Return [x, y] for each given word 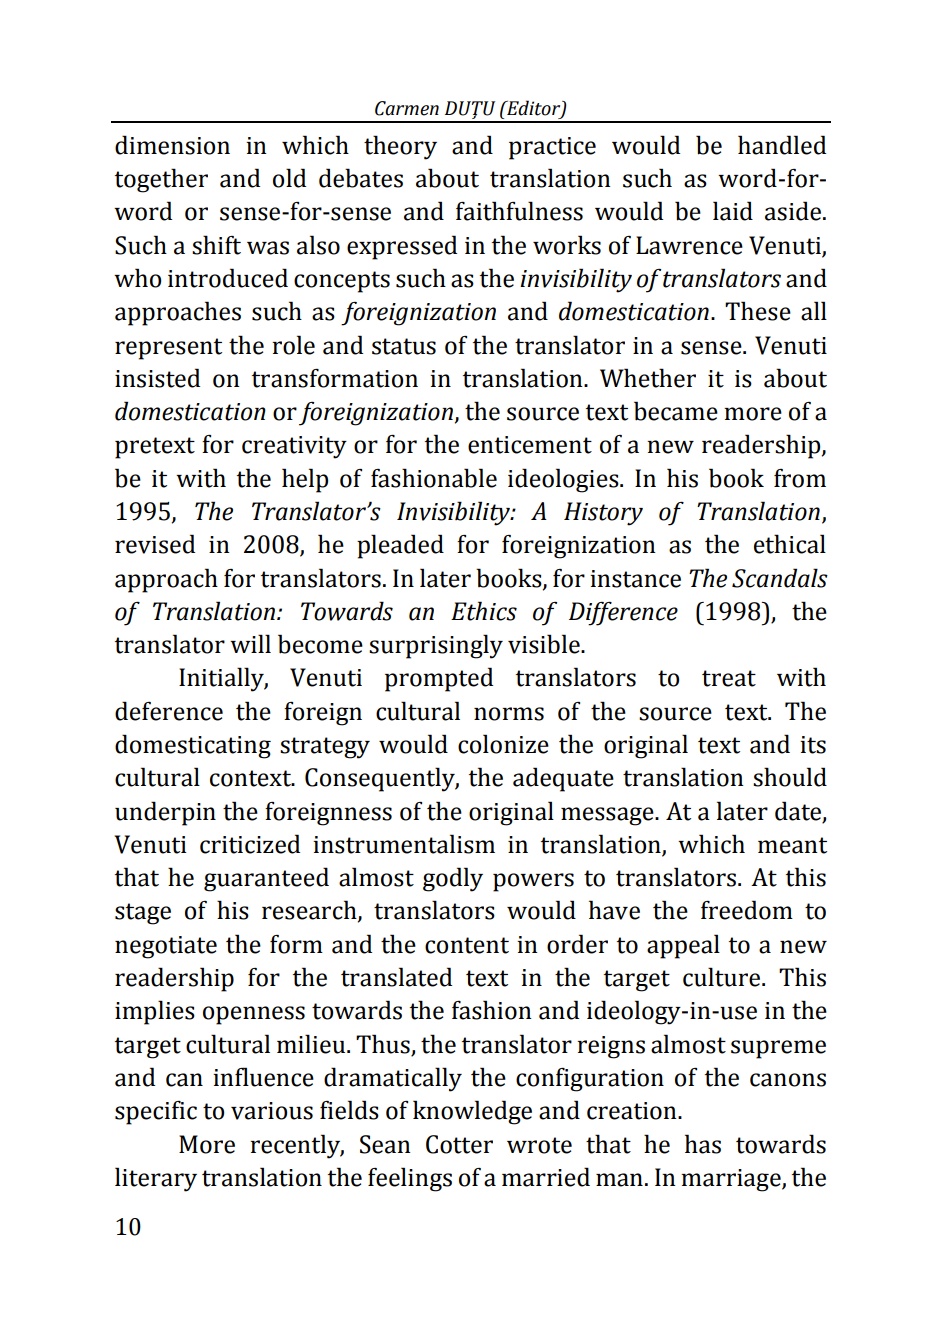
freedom [747, 910]
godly [453, 879]
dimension [172, 145]
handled [782, 145]
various [272, 1111]
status [404, 346]
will [250, 643]
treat [729, 678]
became [676, 411]
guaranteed [266, 879]
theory [400, 147]
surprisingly [436, 646]
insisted [157, 378]
